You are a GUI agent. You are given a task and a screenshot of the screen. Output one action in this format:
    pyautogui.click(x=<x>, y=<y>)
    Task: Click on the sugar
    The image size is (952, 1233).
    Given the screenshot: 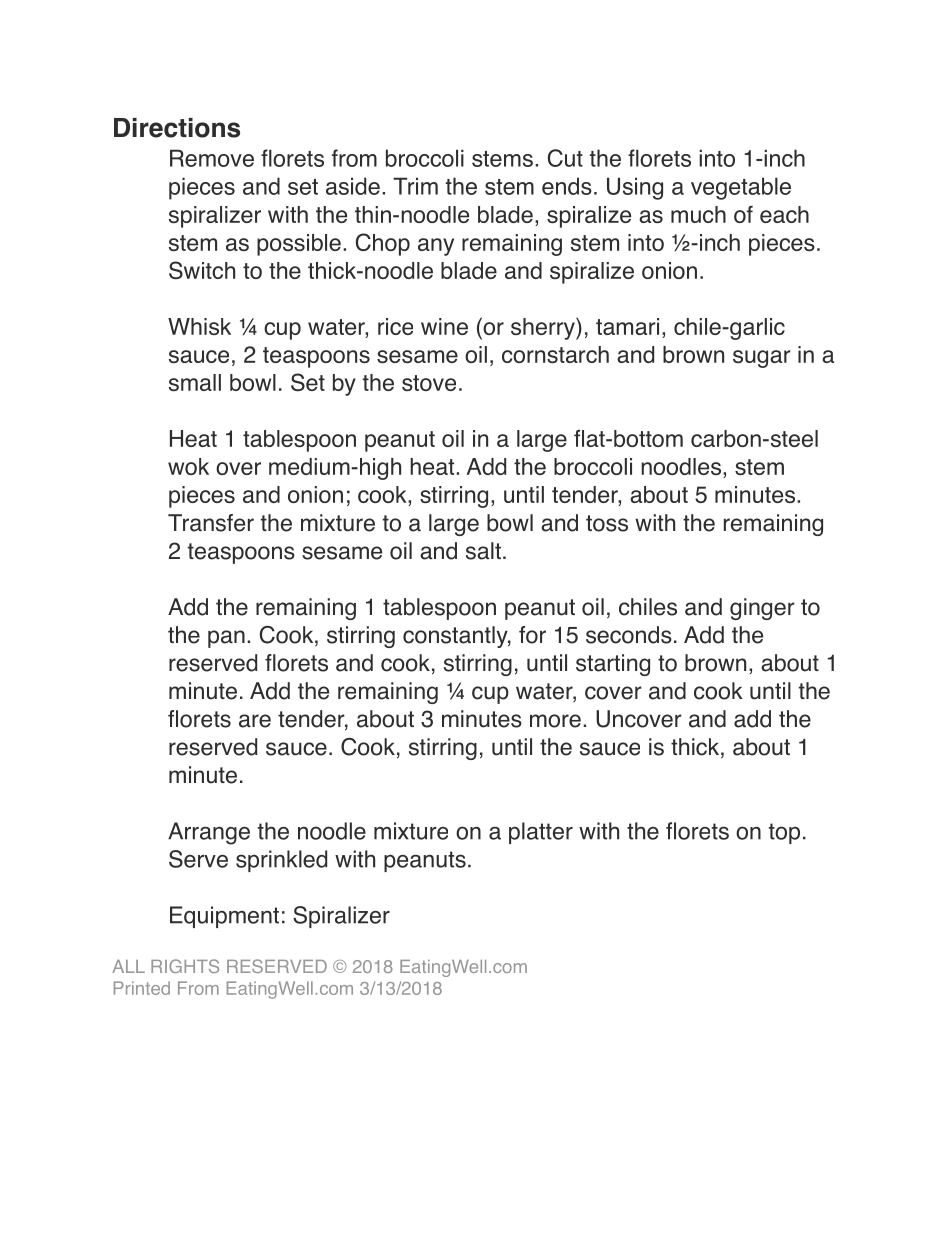 What is the action you would take?
    pyautogui.click(x=762, y=359)
